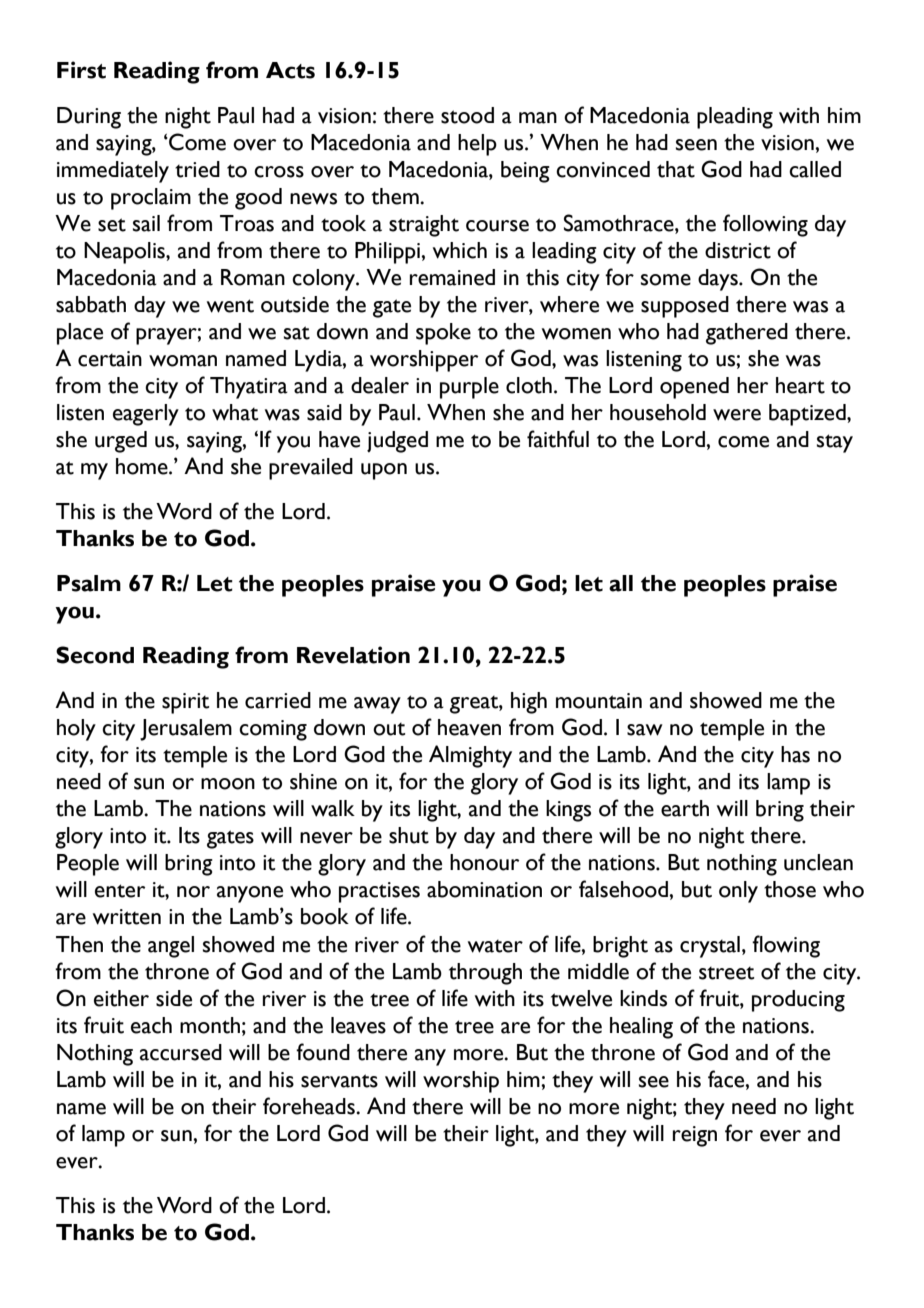 This document has width=924, height=1308. Describe the element at coordinates (467, 115) in the document. I see `stood` at that location.
